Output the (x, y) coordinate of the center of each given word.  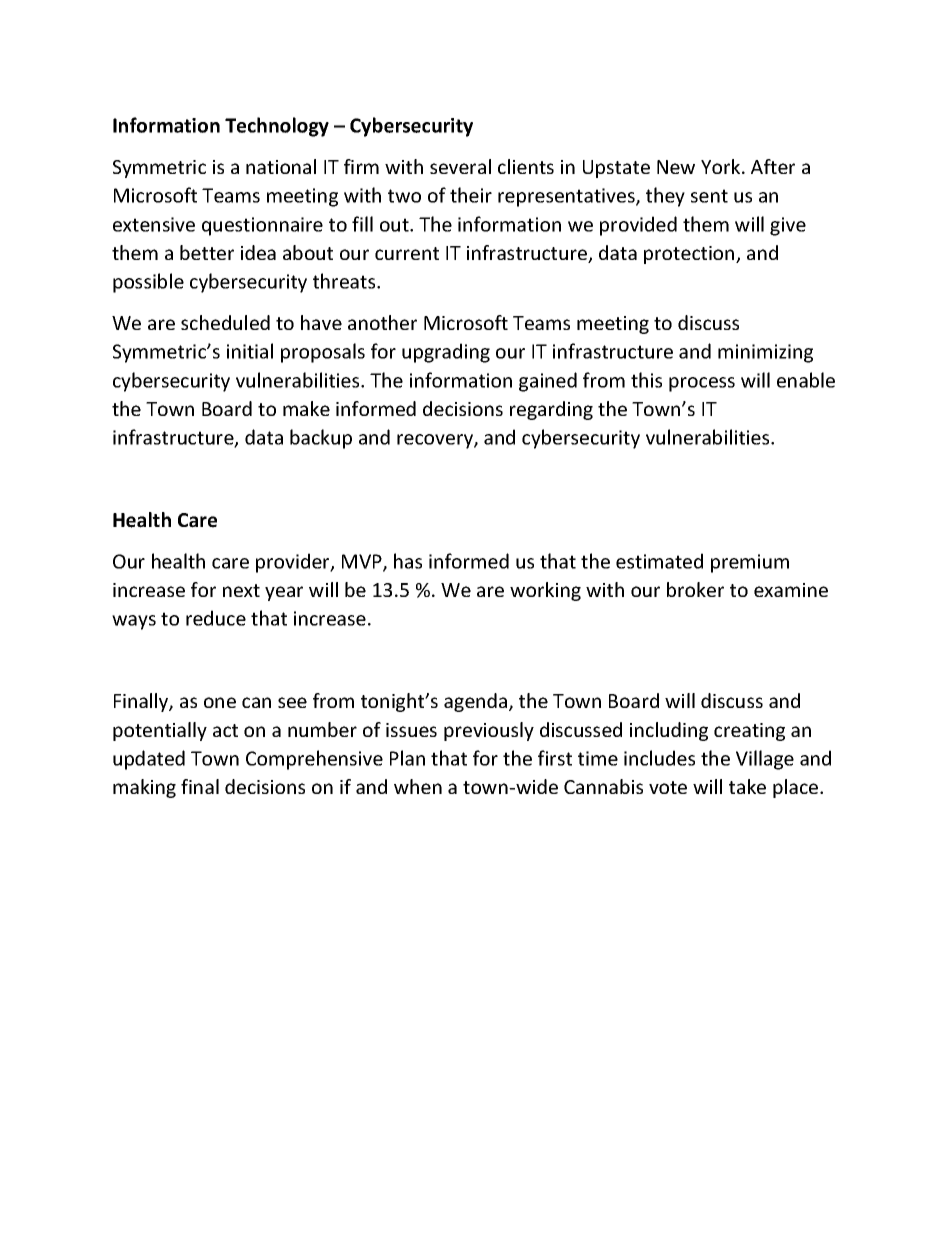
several (460, 166)
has (408, 561)
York (722, 166)
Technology (277, 127)
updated (149, 760)
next (241, 590)
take (747, 786)
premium (750, 563)
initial (250, 351)
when (418, 786)
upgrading (446, 353)
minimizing (765, 353)
